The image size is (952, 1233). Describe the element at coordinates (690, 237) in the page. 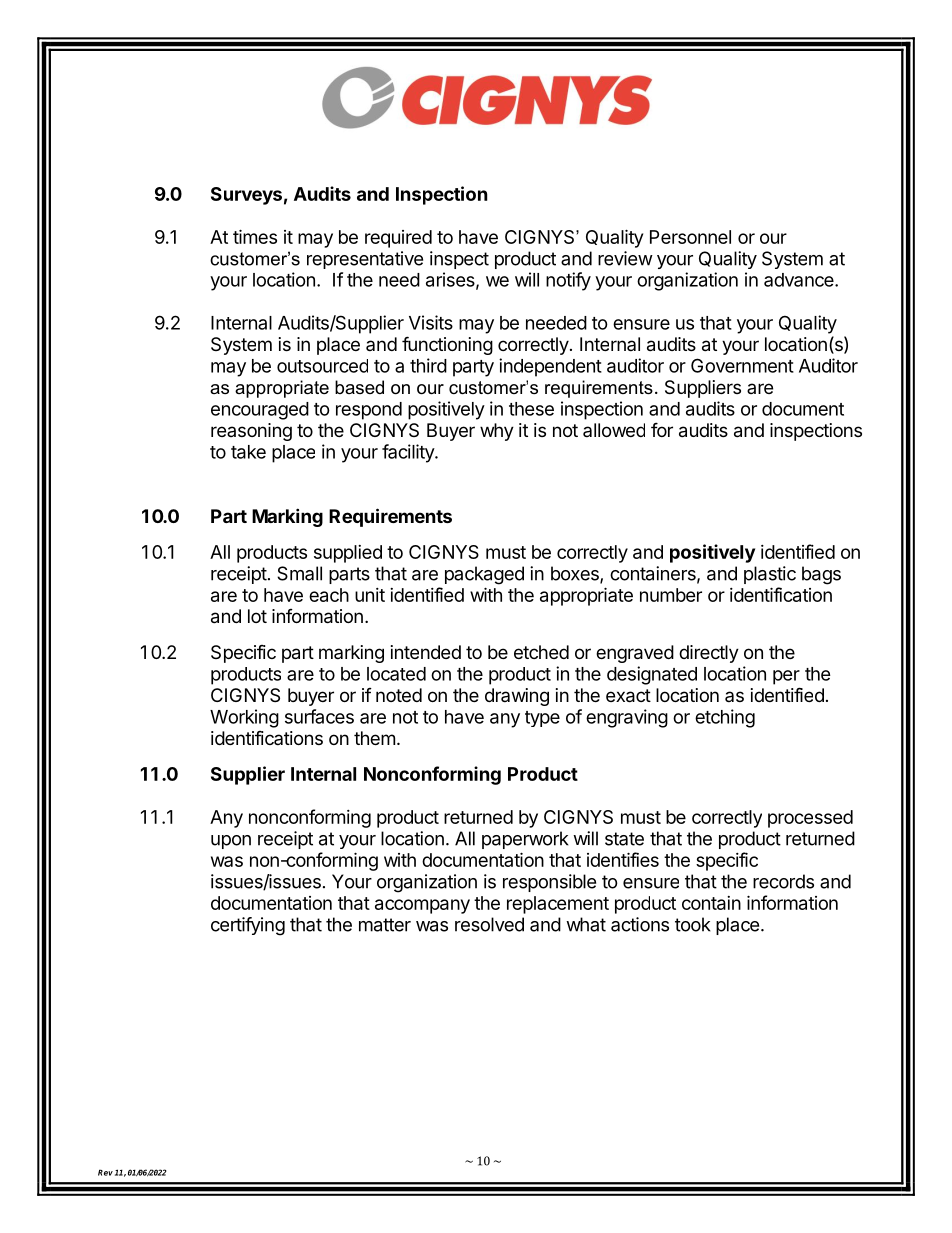

I see `Personnel` at that location.
